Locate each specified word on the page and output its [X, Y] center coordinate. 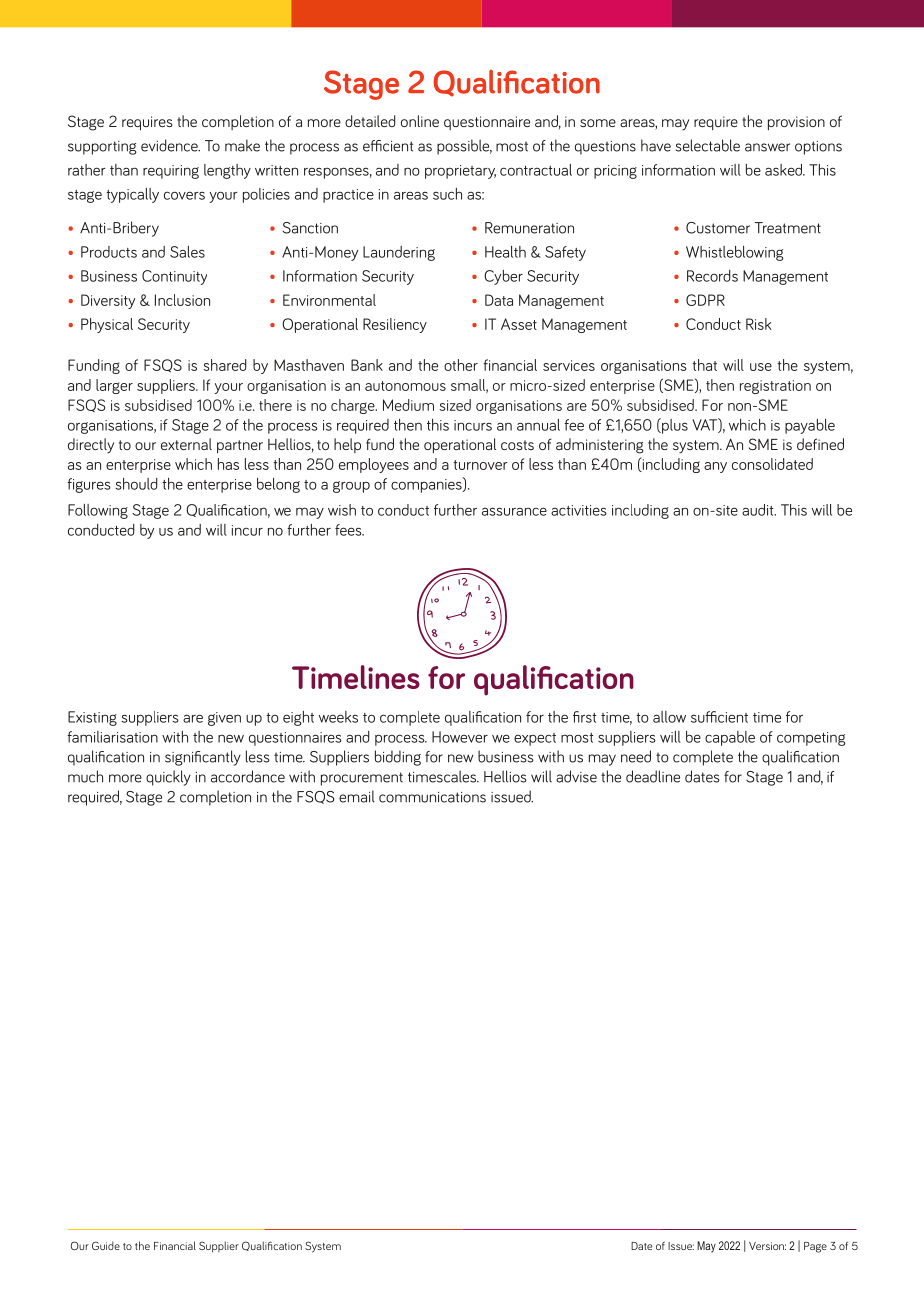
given [224, 719]
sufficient [719, 717]
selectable [708, 145]
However [460, 737]
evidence [170, 145]
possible [464, 147]
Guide [106, 1245]
